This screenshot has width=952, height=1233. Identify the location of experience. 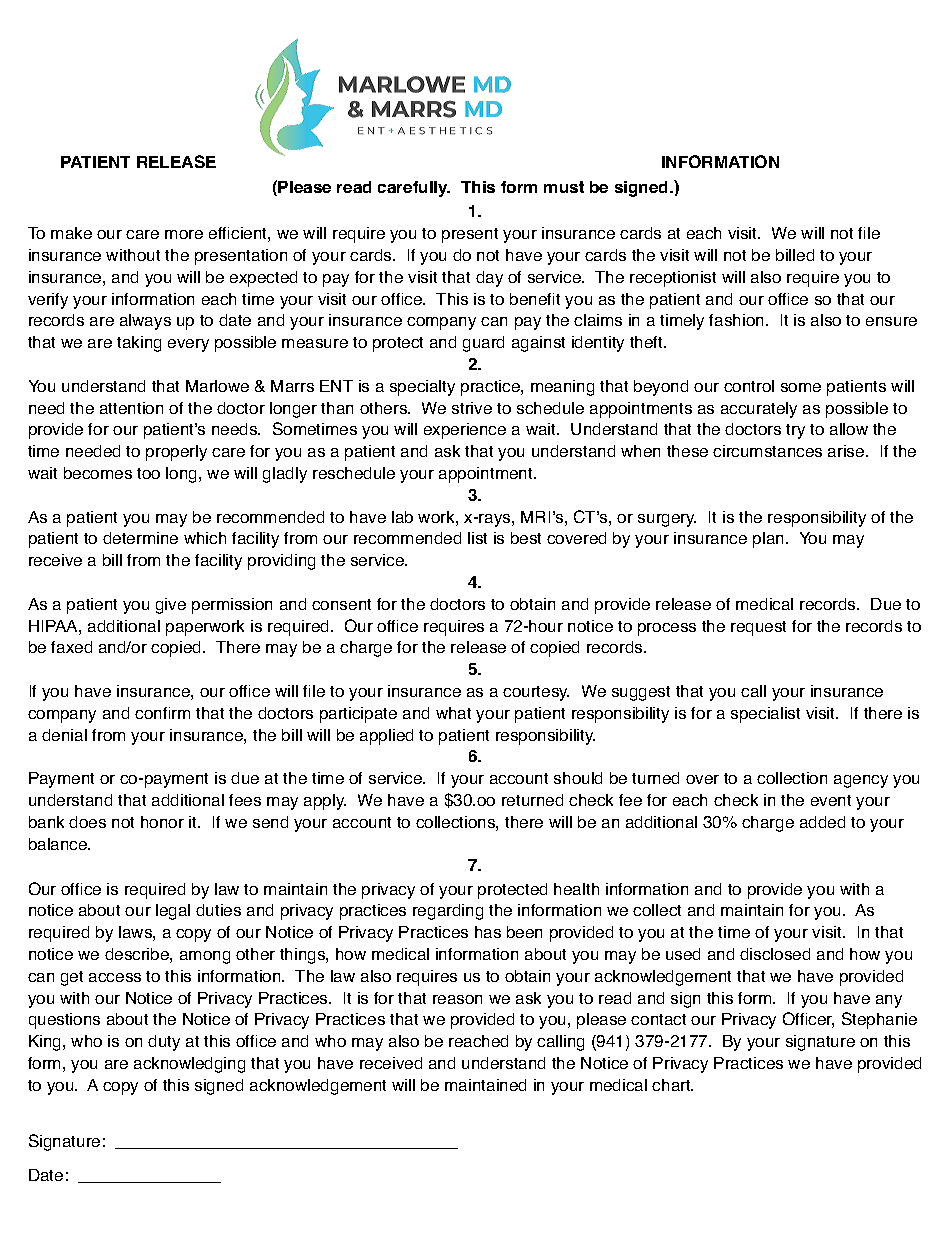
(465, 431).
